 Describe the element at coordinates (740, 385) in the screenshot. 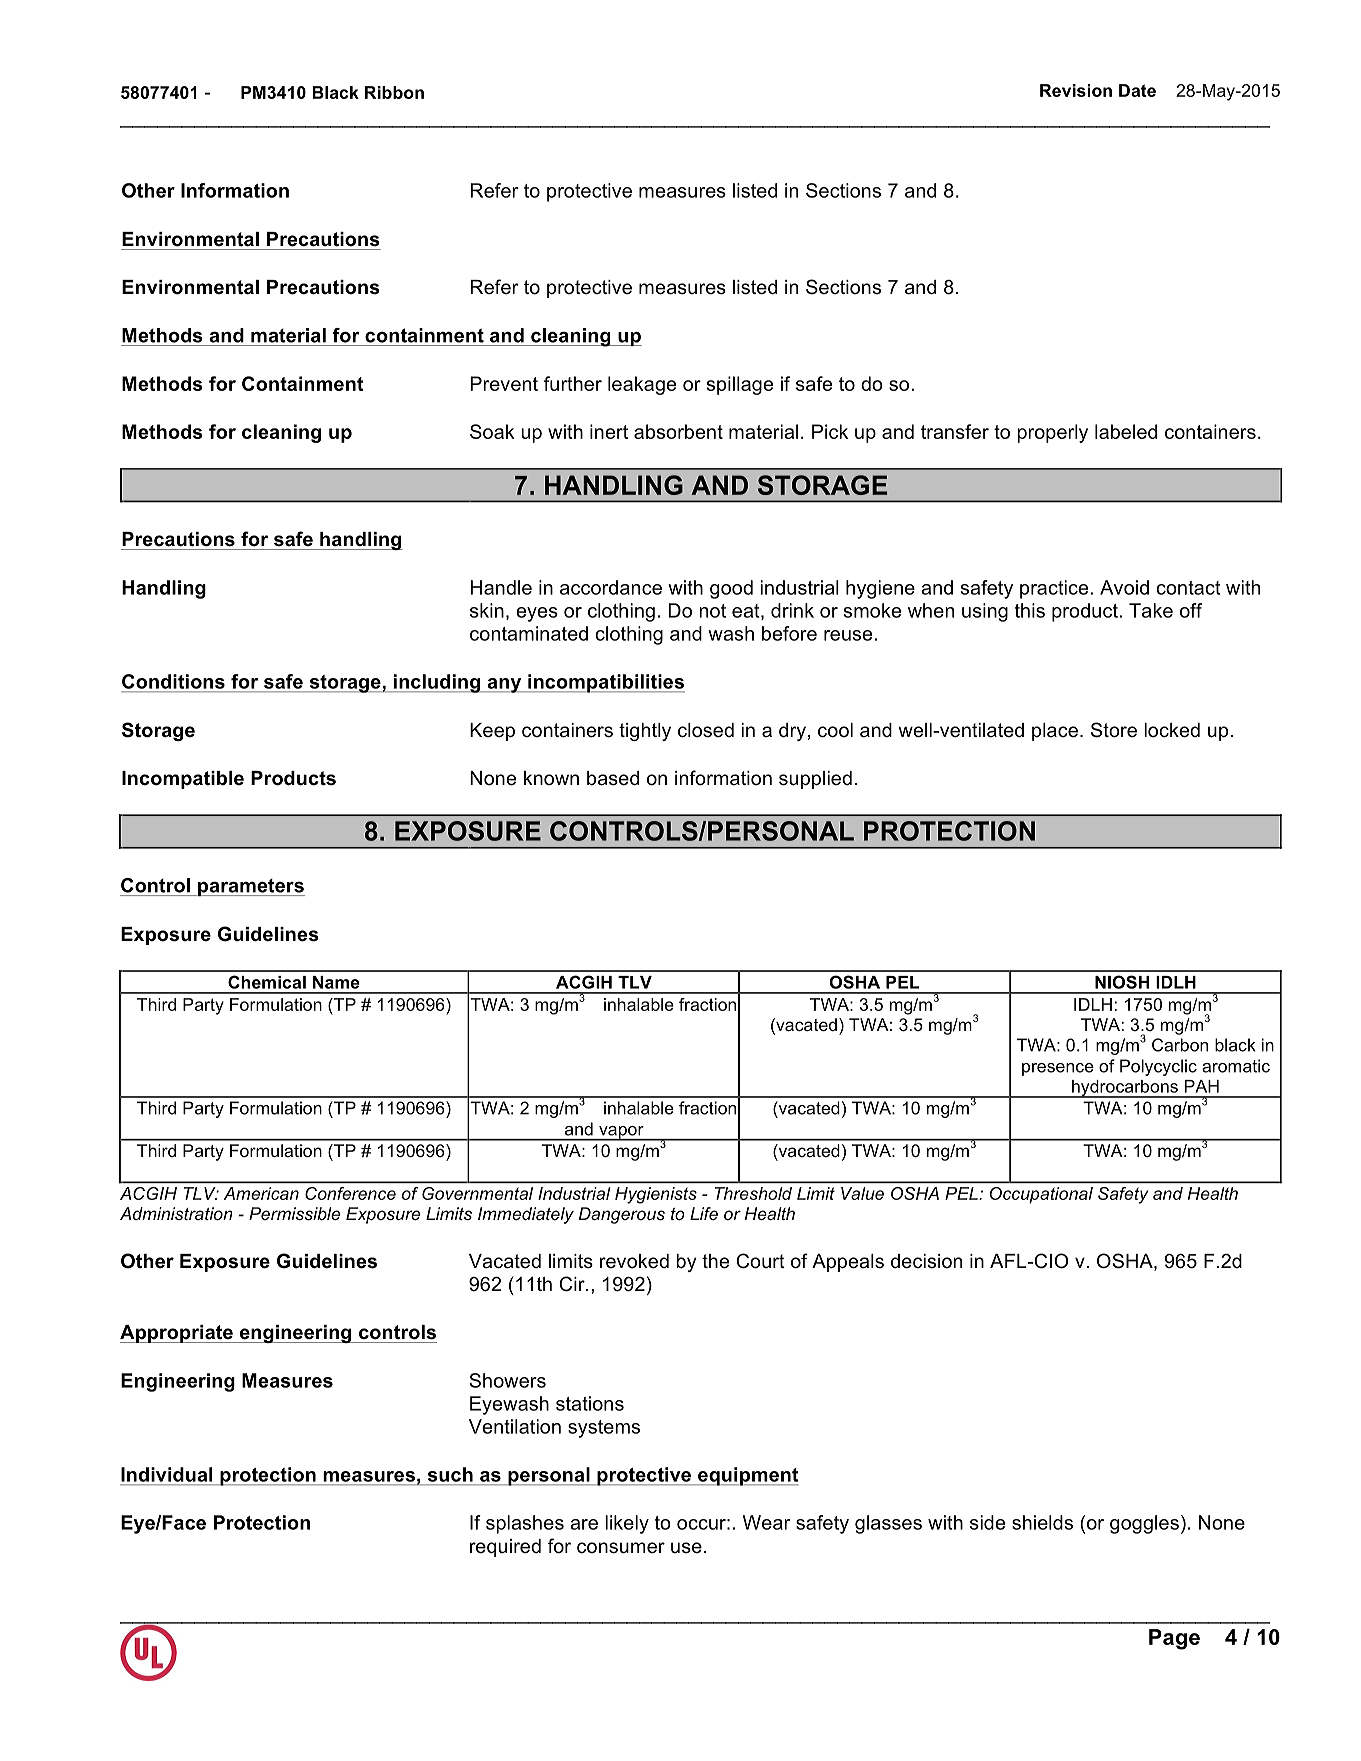

I see `spillage` at that location.
